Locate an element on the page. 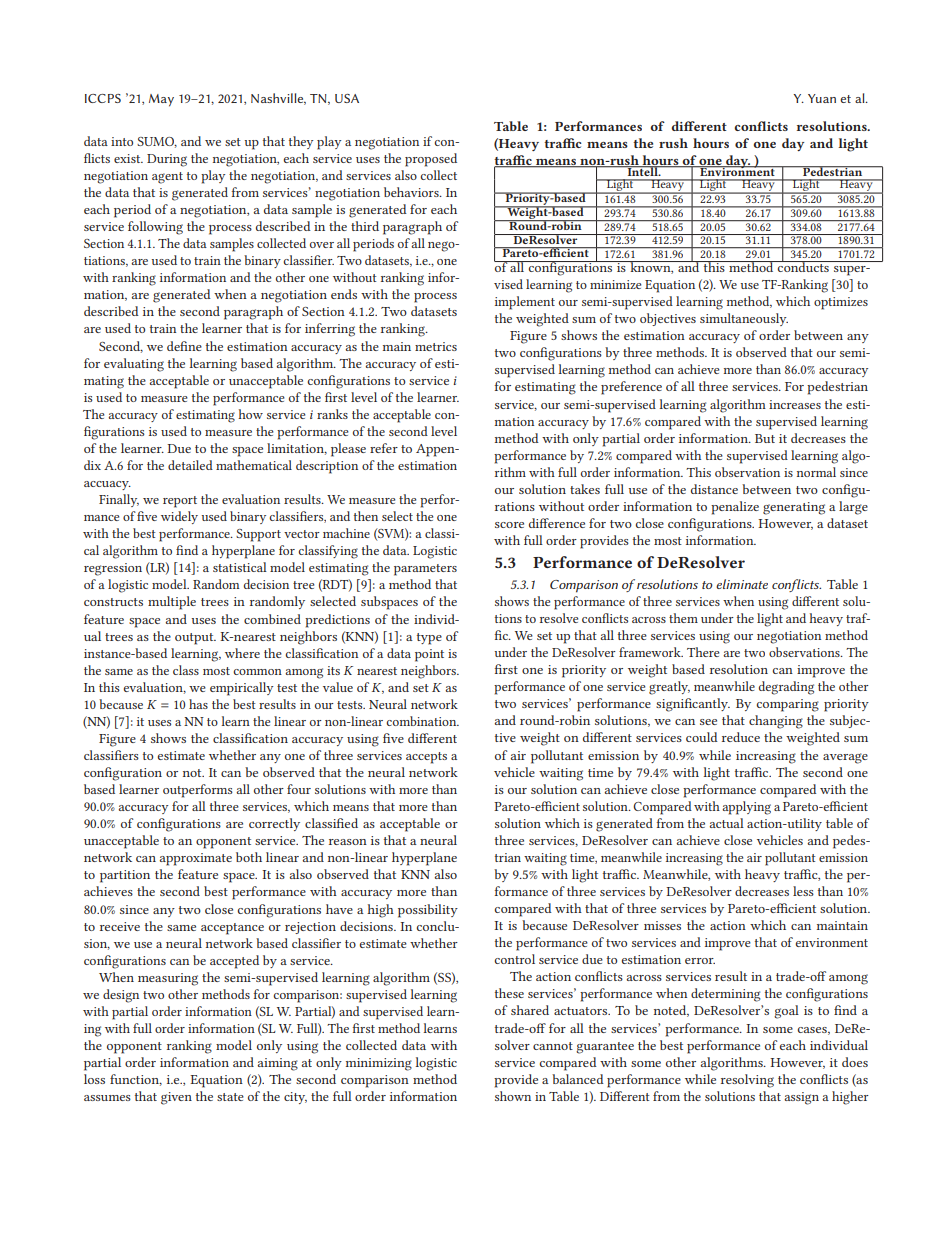 This image has height=1233, width=952. shown is located at coordinates (513, 1096).
